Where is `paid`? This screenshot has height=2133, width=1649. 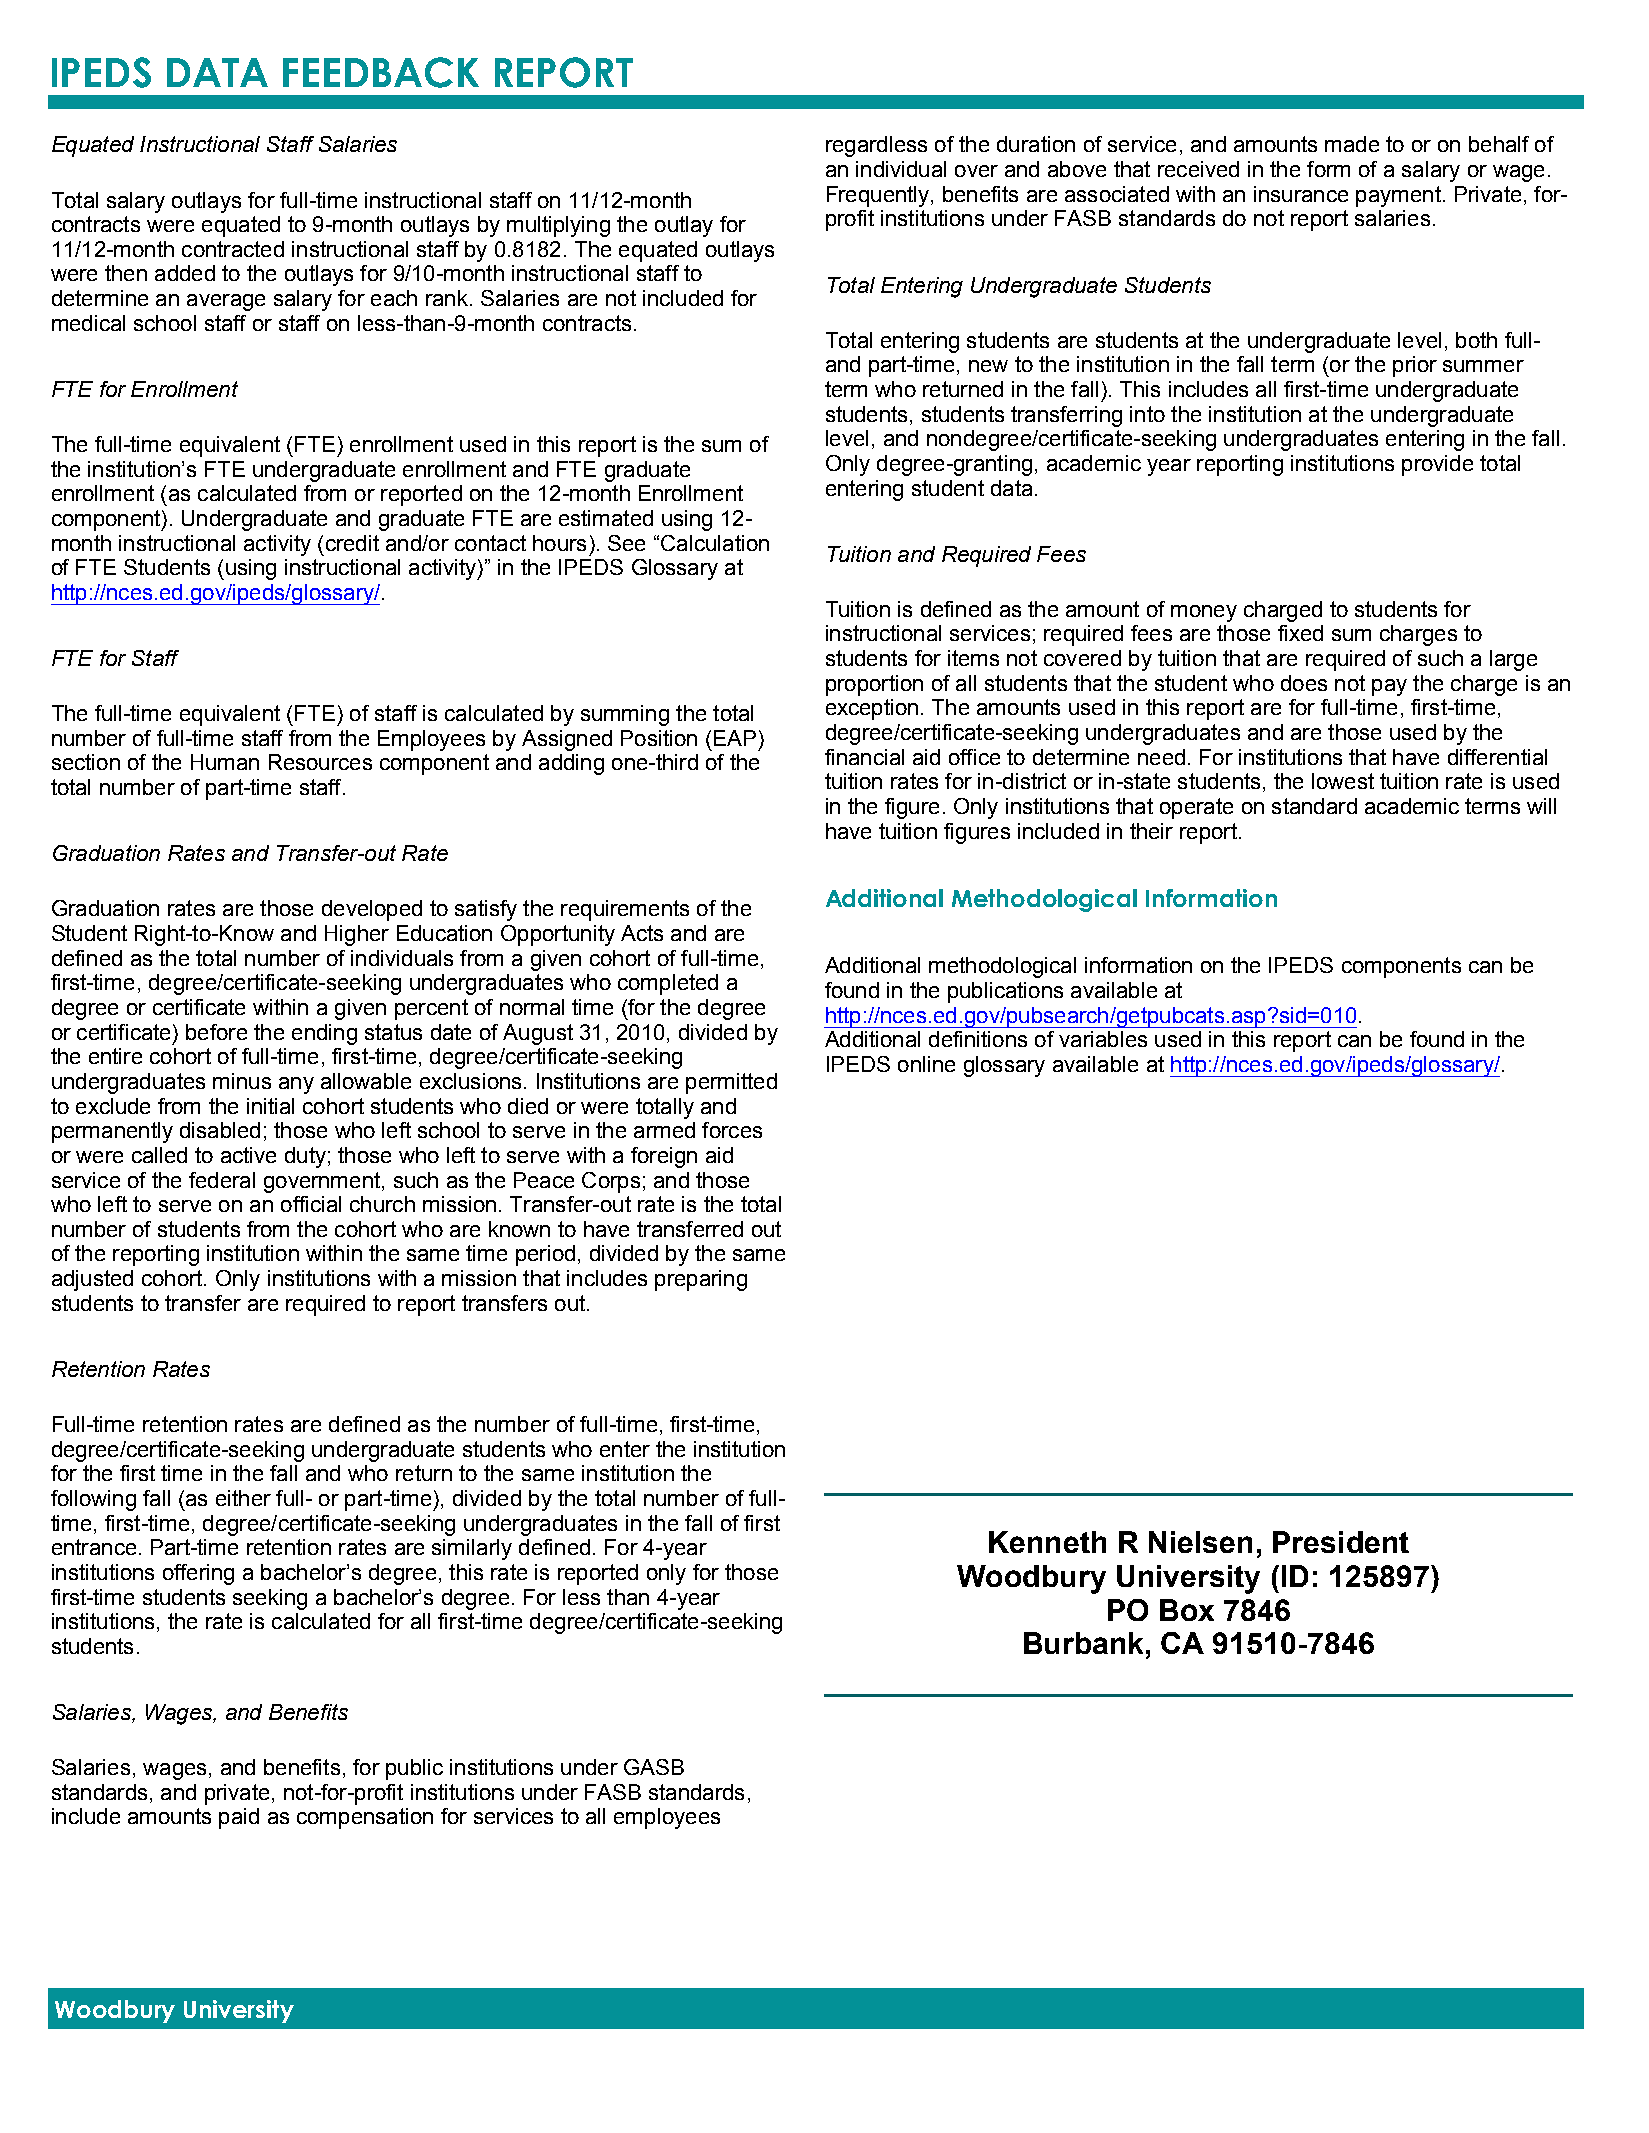
paid is located at coordinates (239, 1818).
